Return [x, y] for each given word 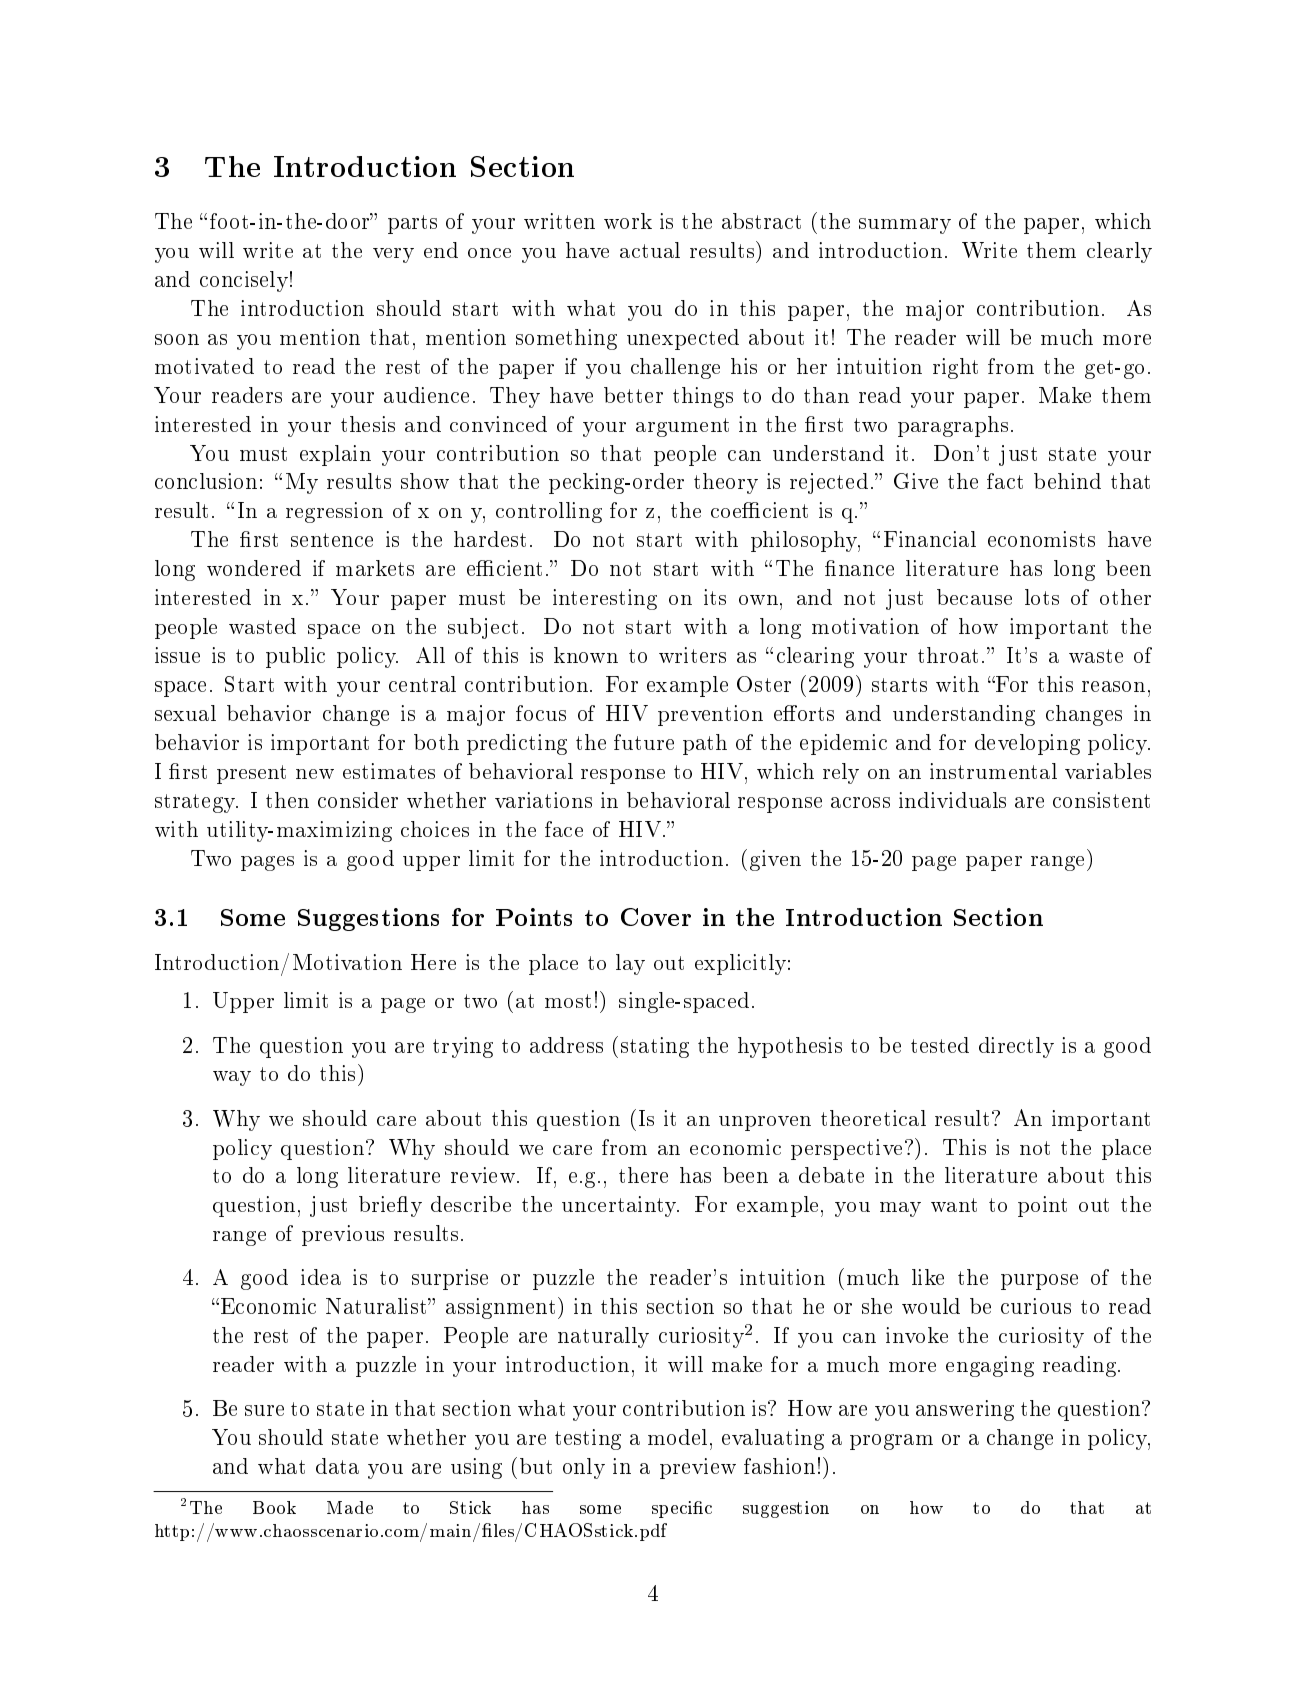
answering [965, 1410]
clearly [1119, 252]
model [677, 1437]
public [295, 657]
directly [1016, 1047]
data [337, 1466]
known [586, 655]
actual [650, 250]
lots [1042, 597]
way [232, 1078]
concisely [244, 281]
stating [655, 1047]
